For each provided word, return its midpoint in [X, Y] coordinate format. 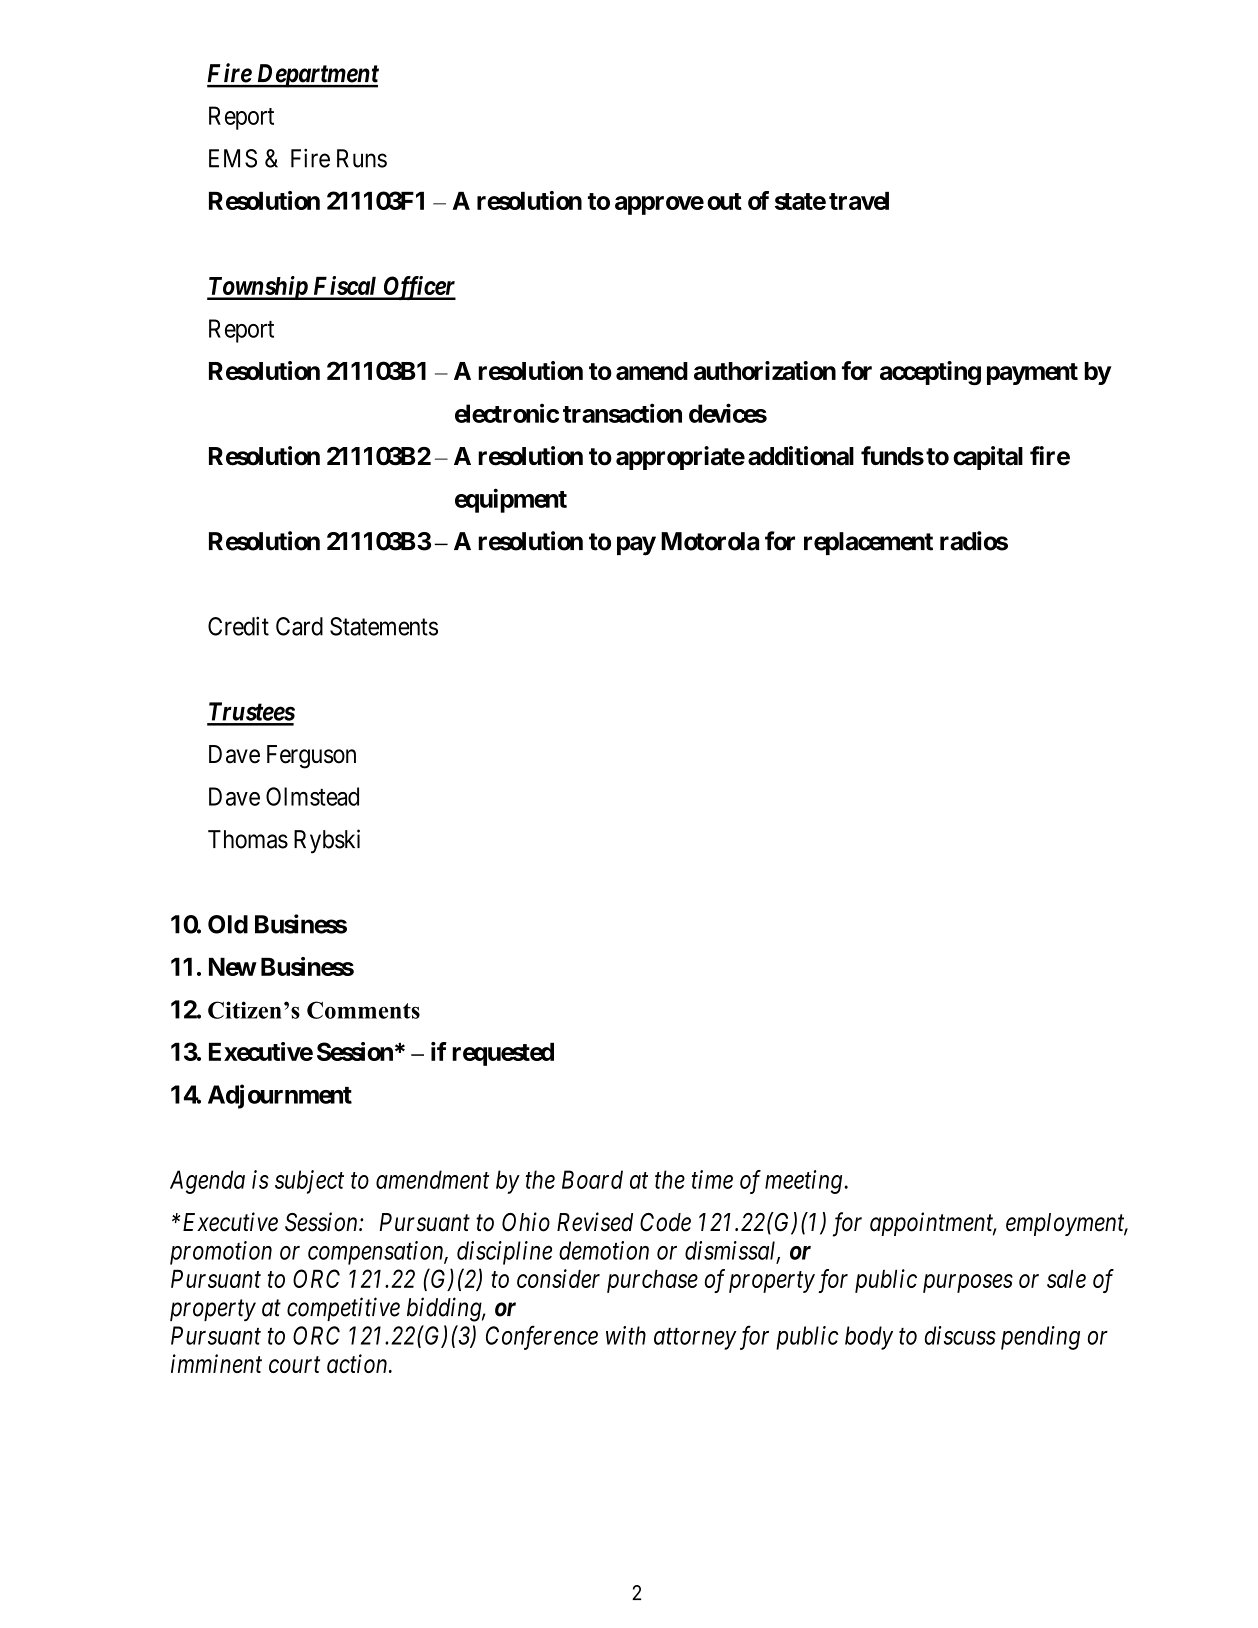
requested [503, 1054]
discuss [960, 1335]
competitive [343, 1309]
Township [258, 288]
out [724, 201]
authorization [765, 370]
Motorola [710, 541]
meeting [805, 1182]
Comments [363, 1010]
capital [988, 458]
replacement [868, 543]
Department [316, 76]
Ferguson [311, 757]
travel [859, 200]
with [626, 1335]
